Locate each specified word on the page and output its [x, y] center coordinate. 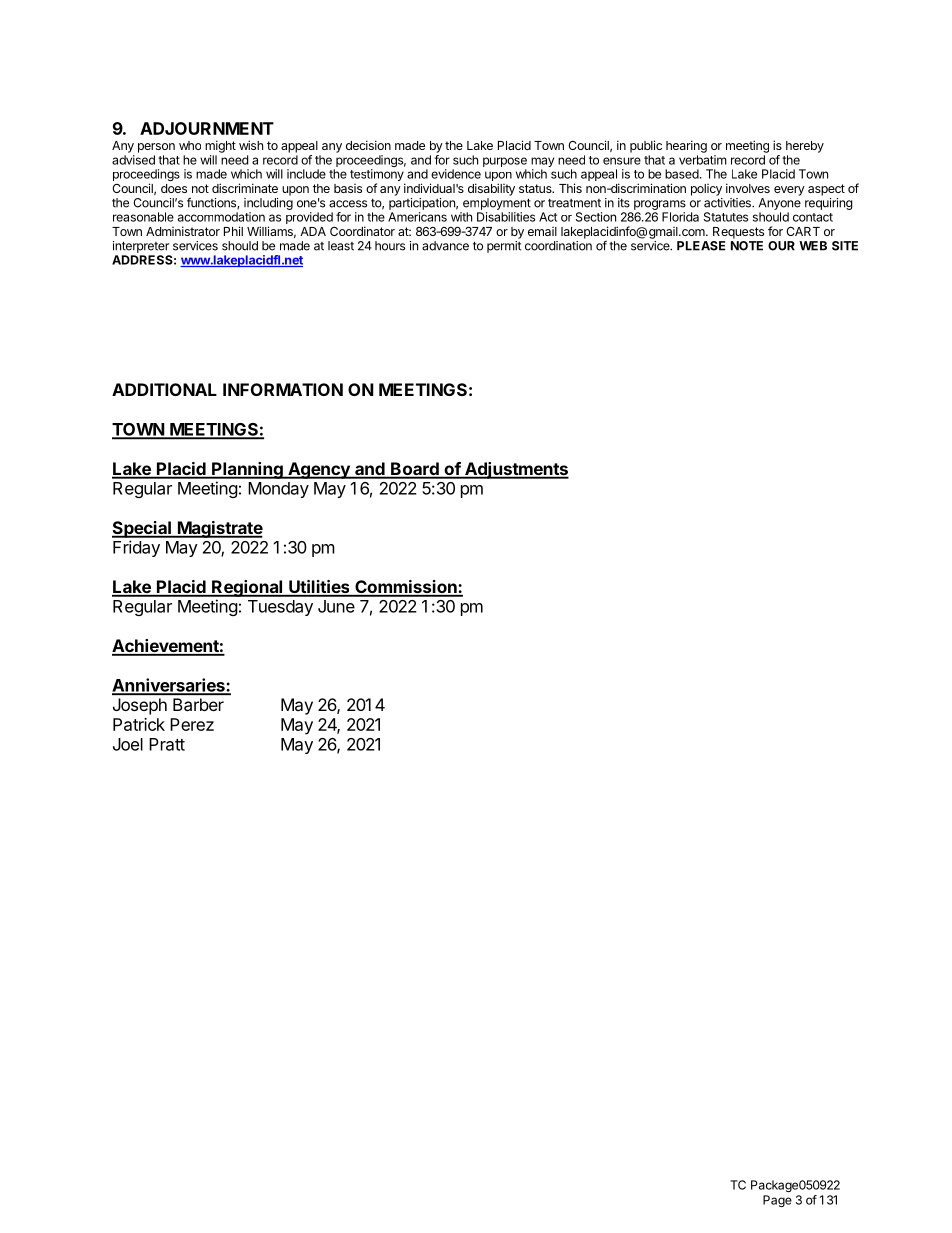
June [336, 606]
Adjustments [516, 470]
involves [748, 188]
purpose [505, 162]
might [220, 146]
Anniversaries [169, 686]
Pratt [167, 744]
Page [777, 1201]
